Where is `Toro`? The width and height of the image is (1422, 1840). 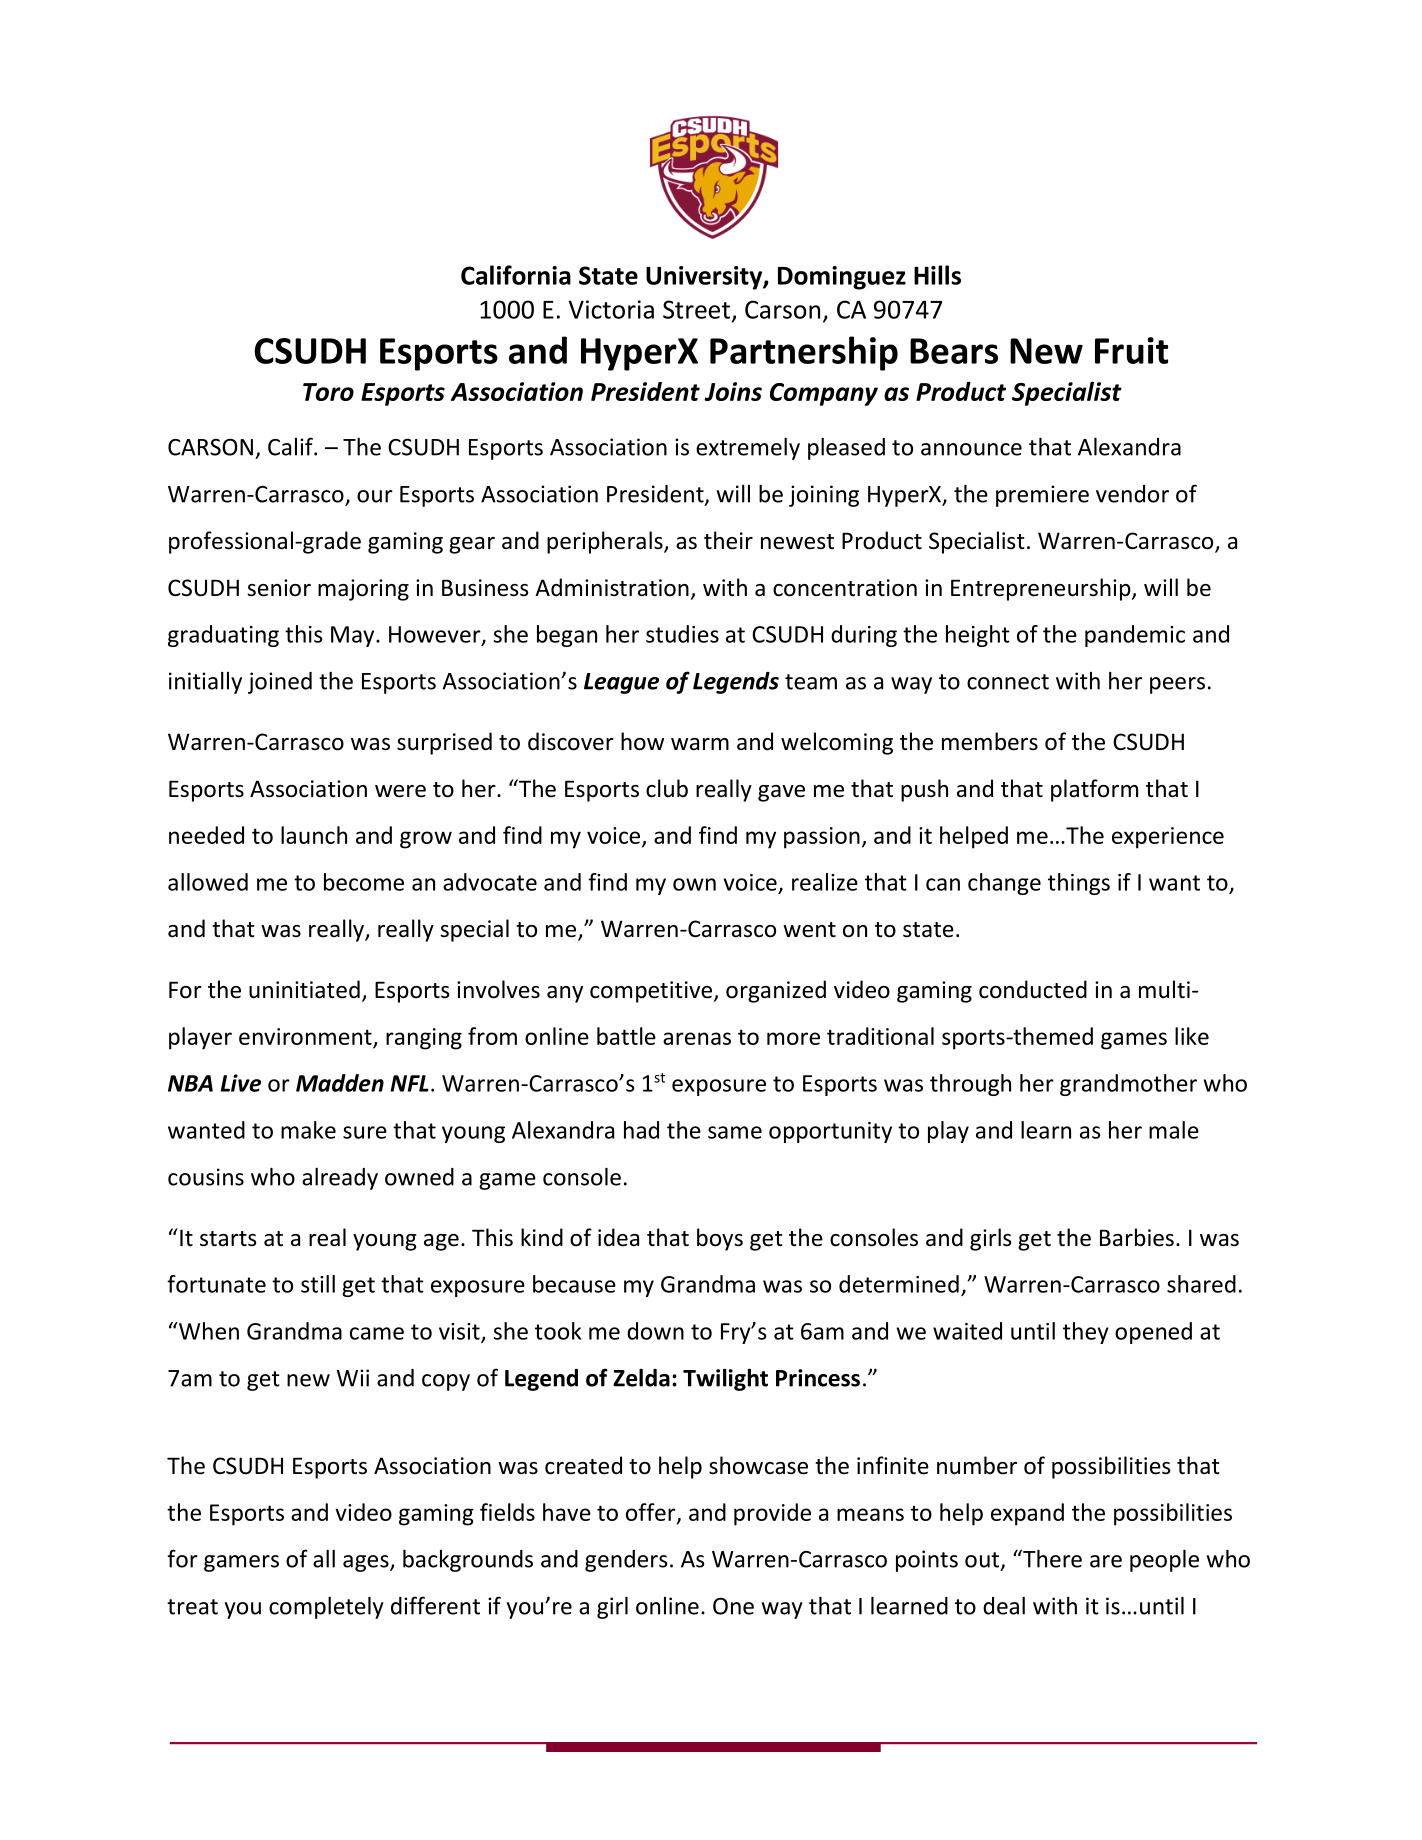
Toro is located at coordinates (328, 392).
